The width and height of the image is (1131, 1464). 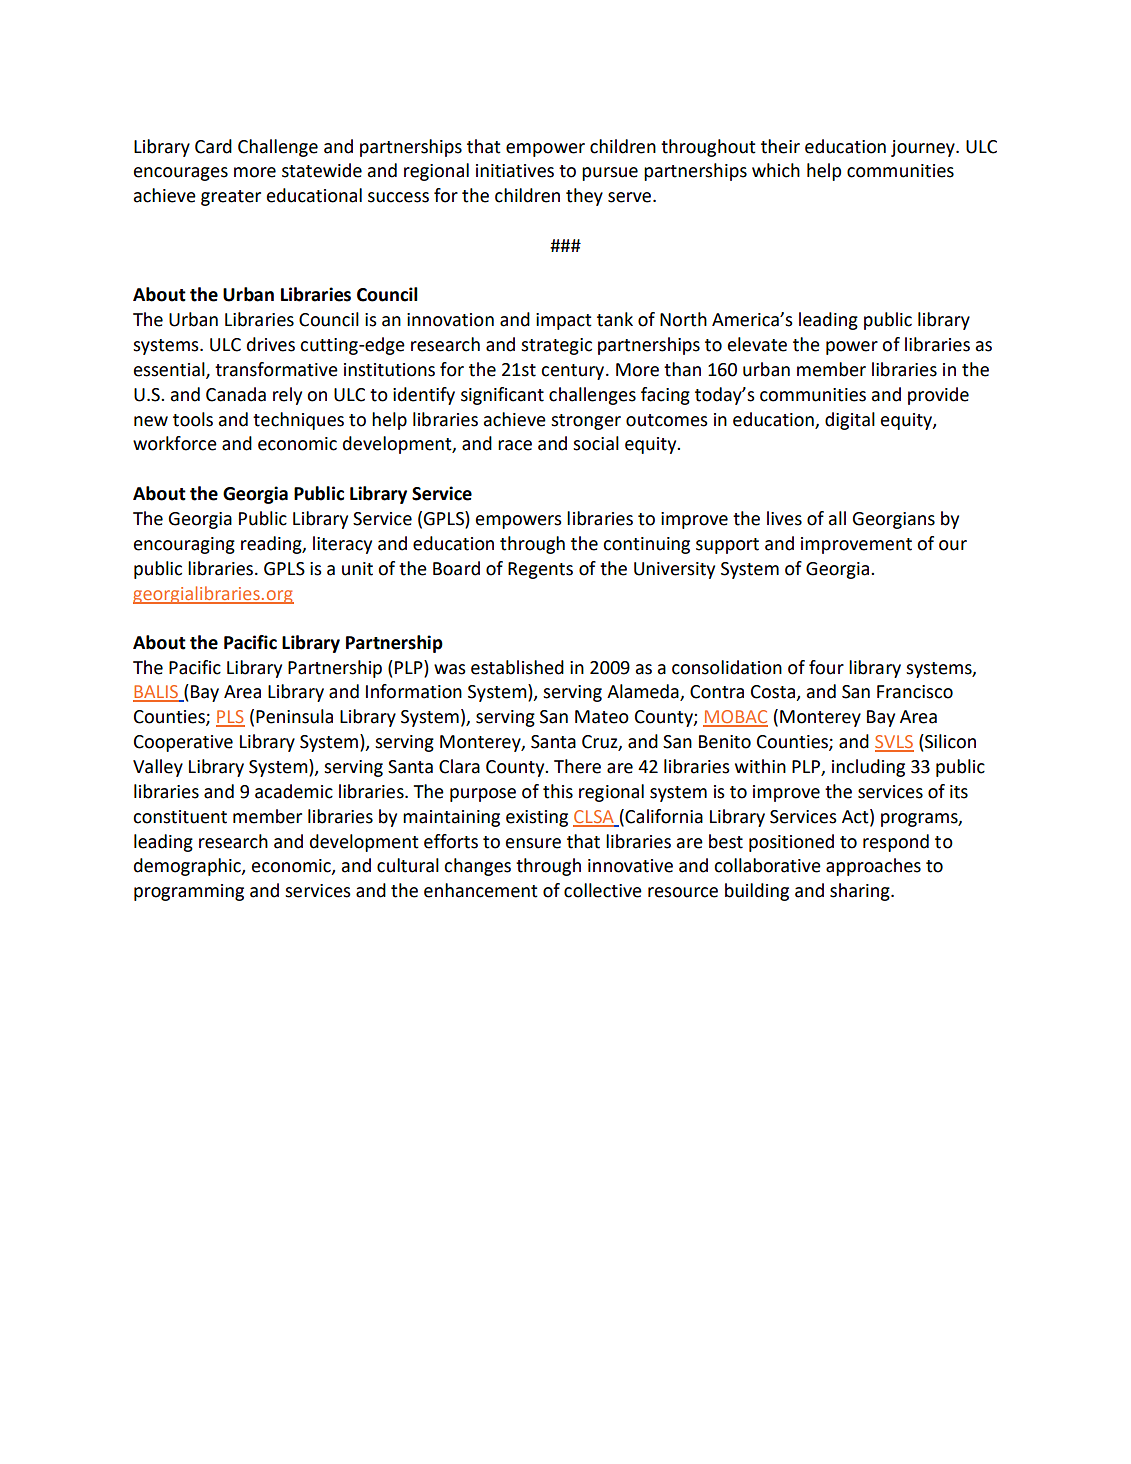 What do you see at coordinates (826, 667) in the image?
I see `four` at bounding box center [826, 667].
